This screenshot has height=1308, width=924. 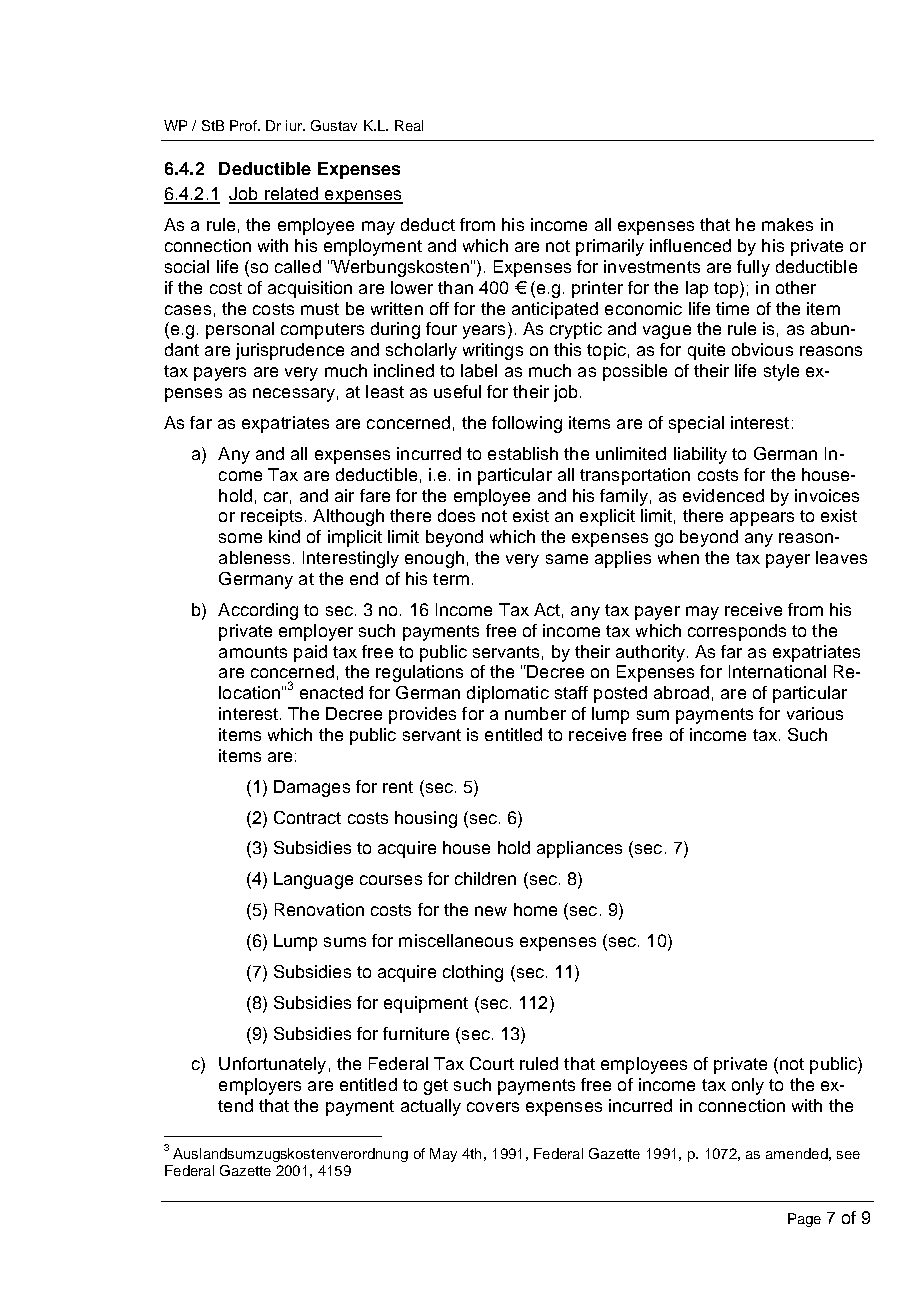 What do you see at coordinates (787, 224) in the screenshot?
I see `makes` at bounding box center [787, 224].
